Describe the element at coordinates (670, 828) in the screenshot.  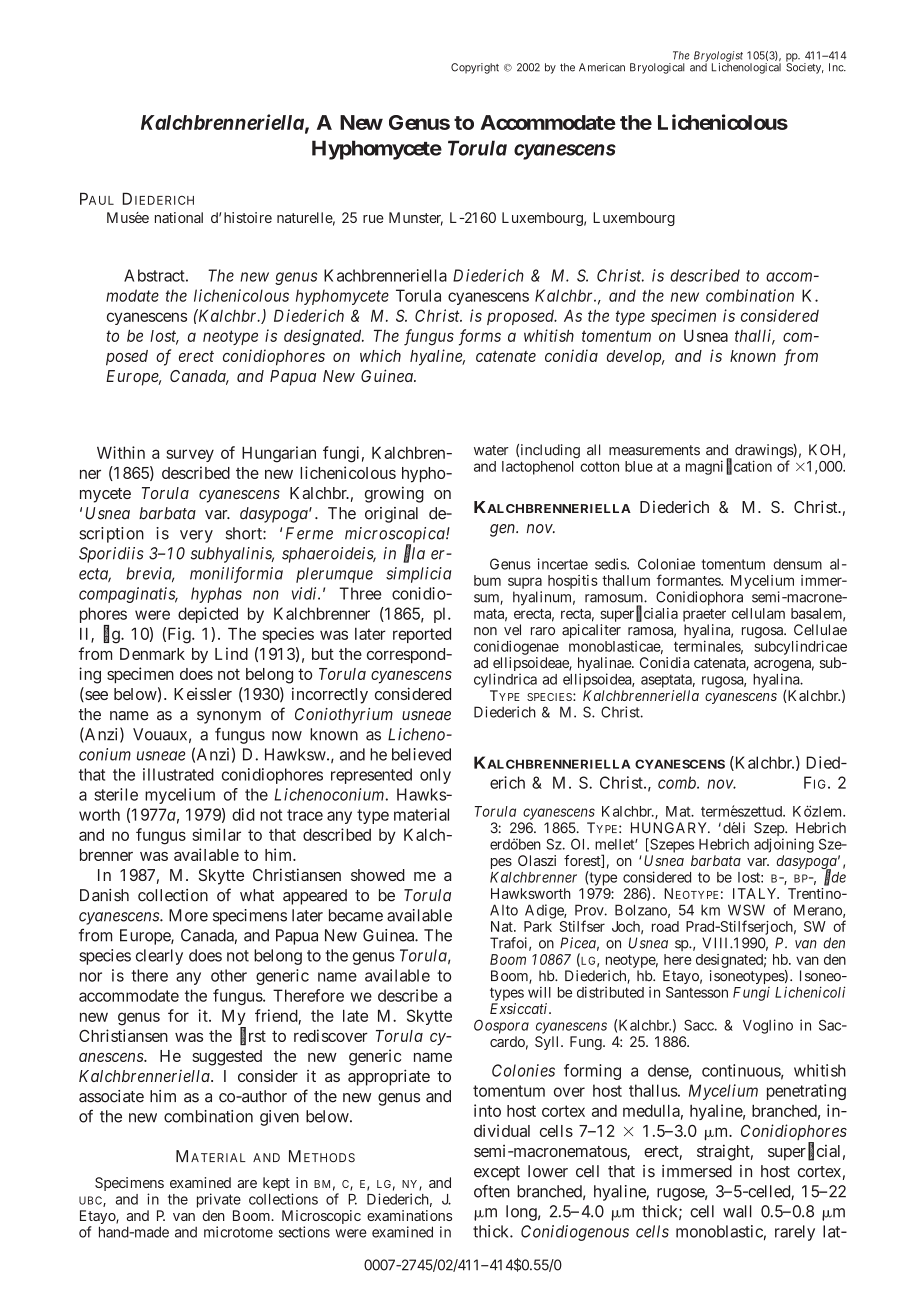
I see `HUNGARY` at that location.
